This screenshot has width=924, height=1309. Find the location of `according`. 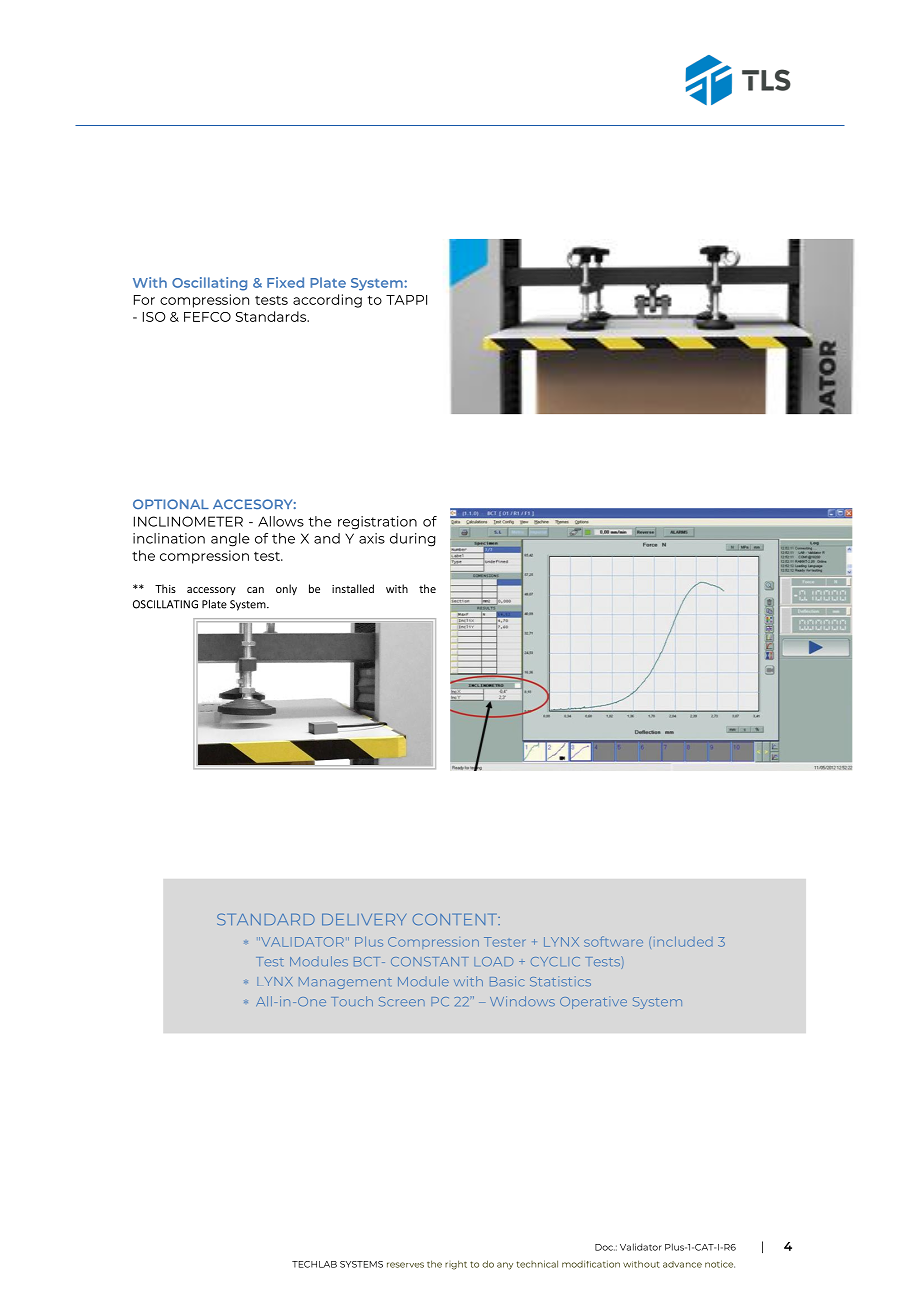

according is located at coordinates (327, 301).
